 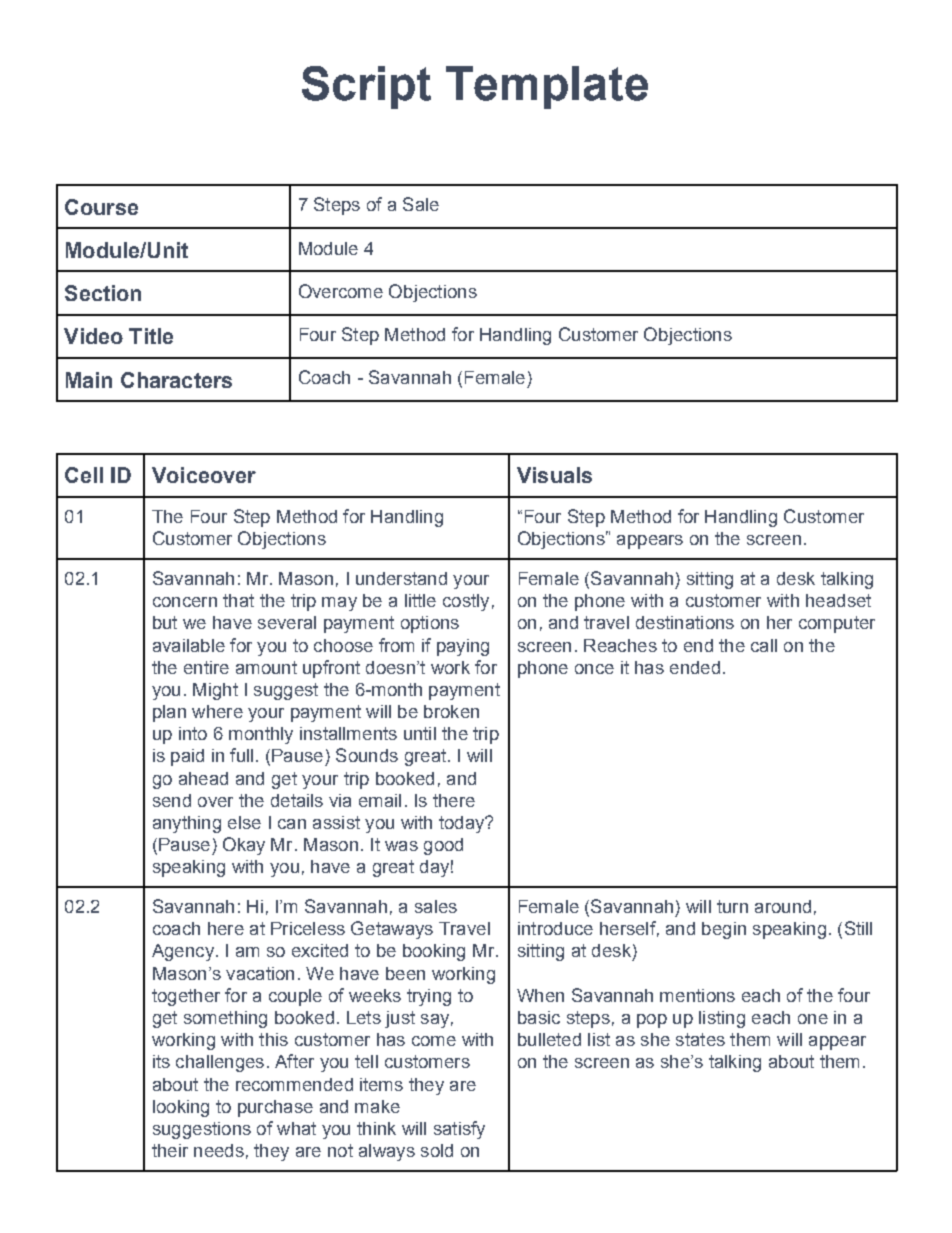 I want to click on costly, so click(x=466, y=602).
